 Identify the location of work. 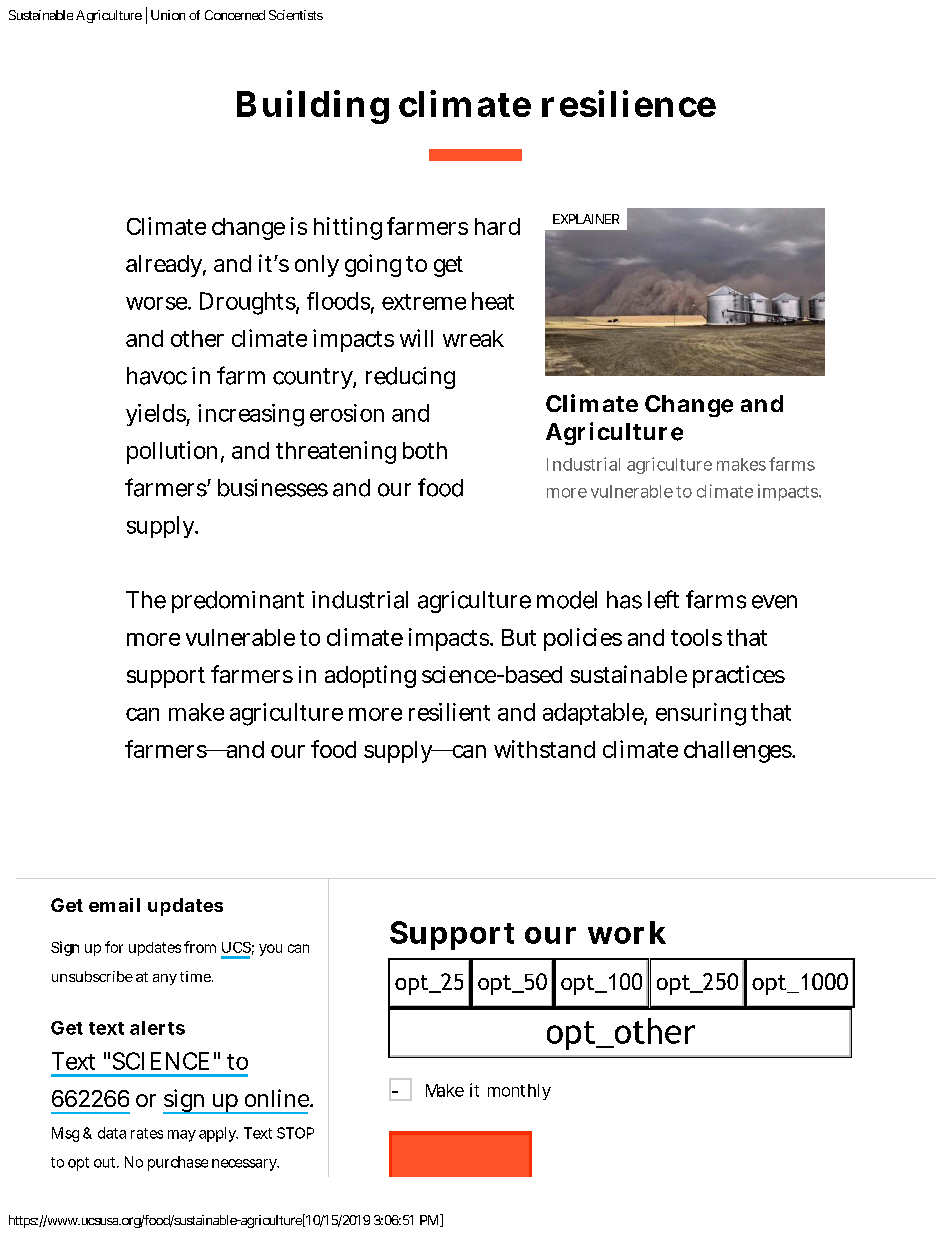
(627, 932).
